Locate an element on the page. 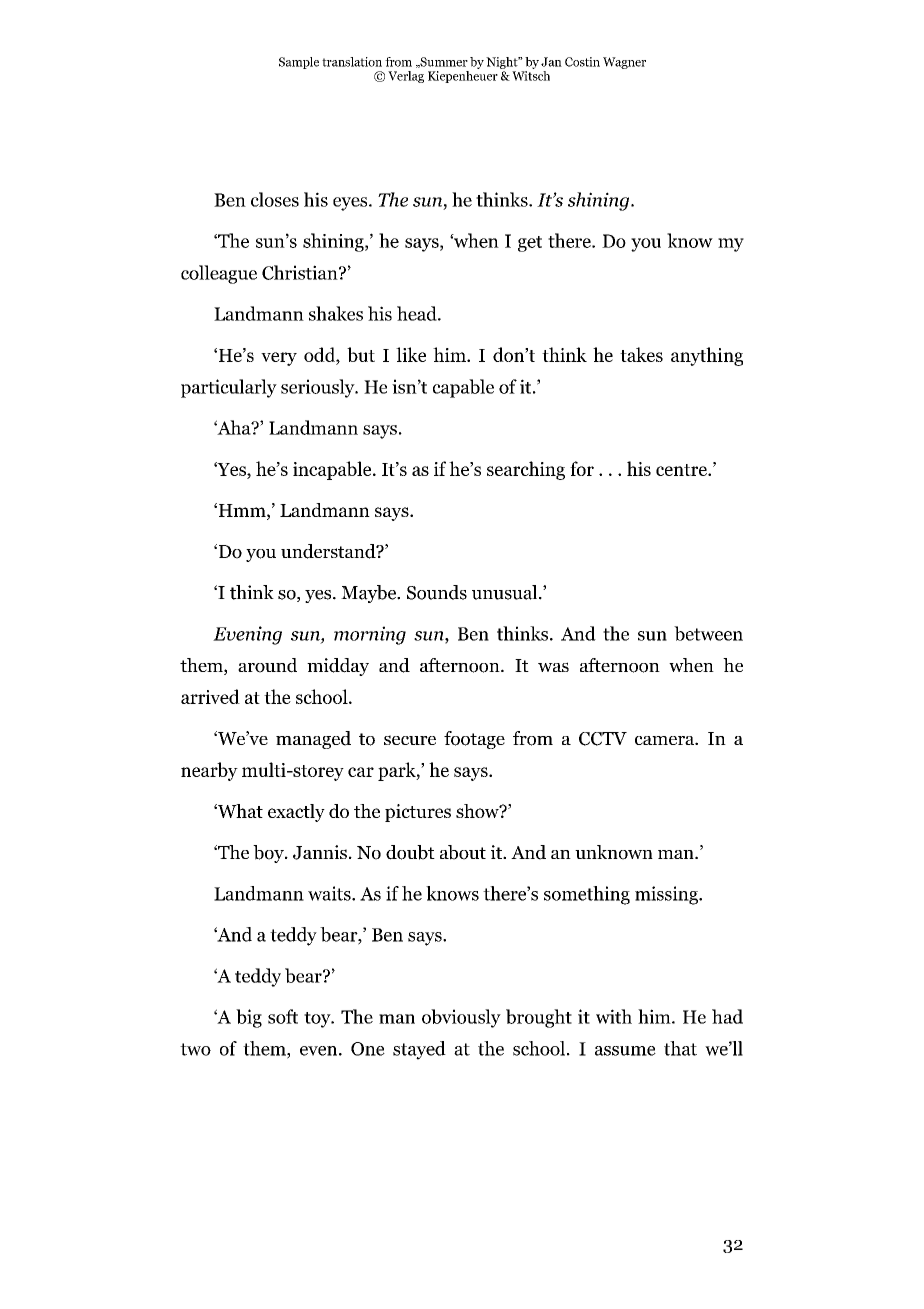 This image has height=1309, width=924. Sample is located at coordinates (299, 63).
